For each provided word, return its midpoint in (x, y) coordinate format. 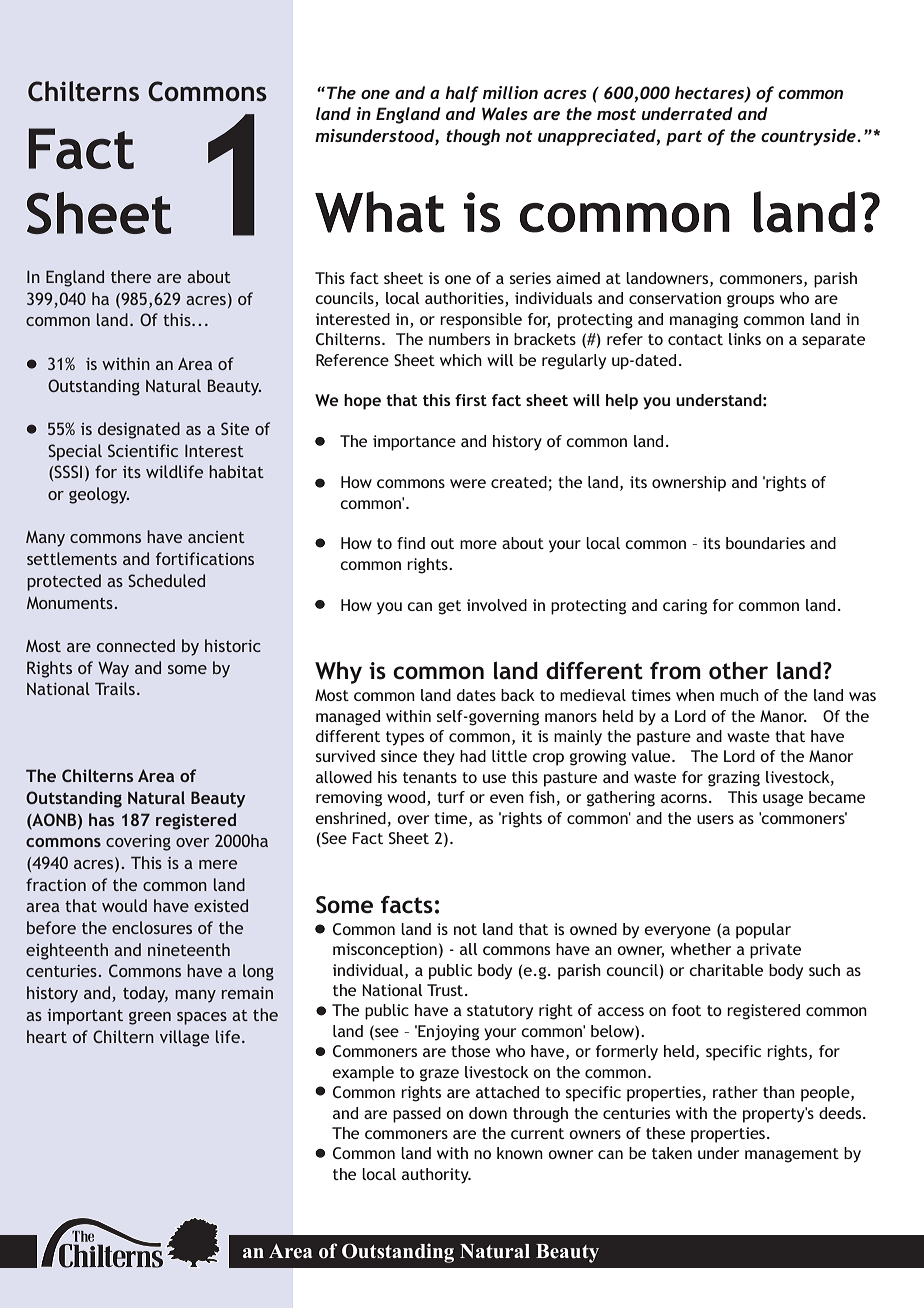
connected (136, 645)
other (738, 670)
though (473, 137)
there (131, 276)
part (684, 138)
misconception (385, 951)
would (124, 905)
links (745, 339)
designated (139, 430)
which (461, 360)
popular (763, 931)
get (449, 607)
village (184, 1038)
